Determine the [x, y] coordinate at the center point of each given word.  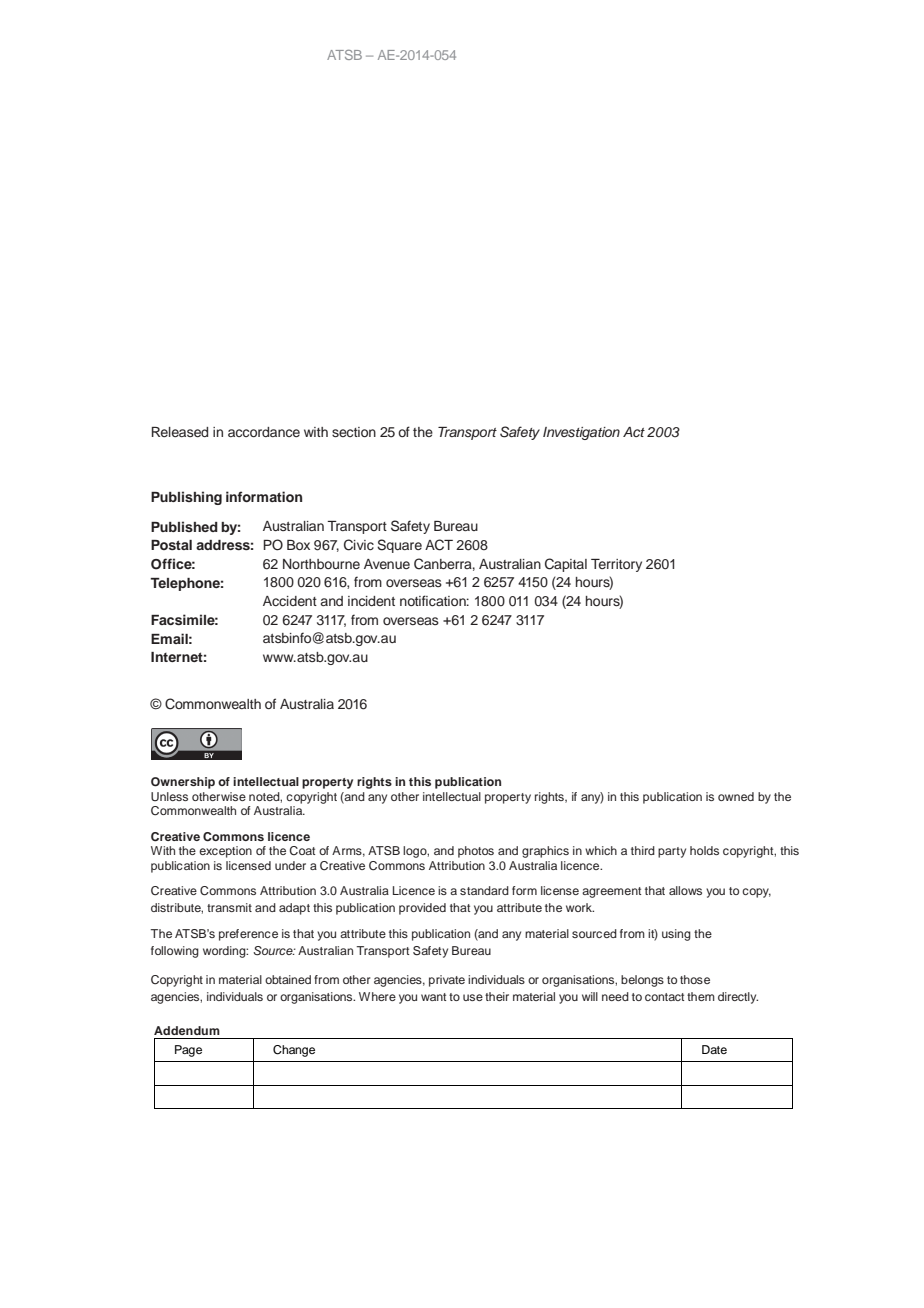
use [473, 997]
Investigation [581, 433]
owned [736, 796]
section [354, 432]
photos [476, 852]
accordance [264, 432]
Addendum [187, 1030]
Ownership [183, 783]
